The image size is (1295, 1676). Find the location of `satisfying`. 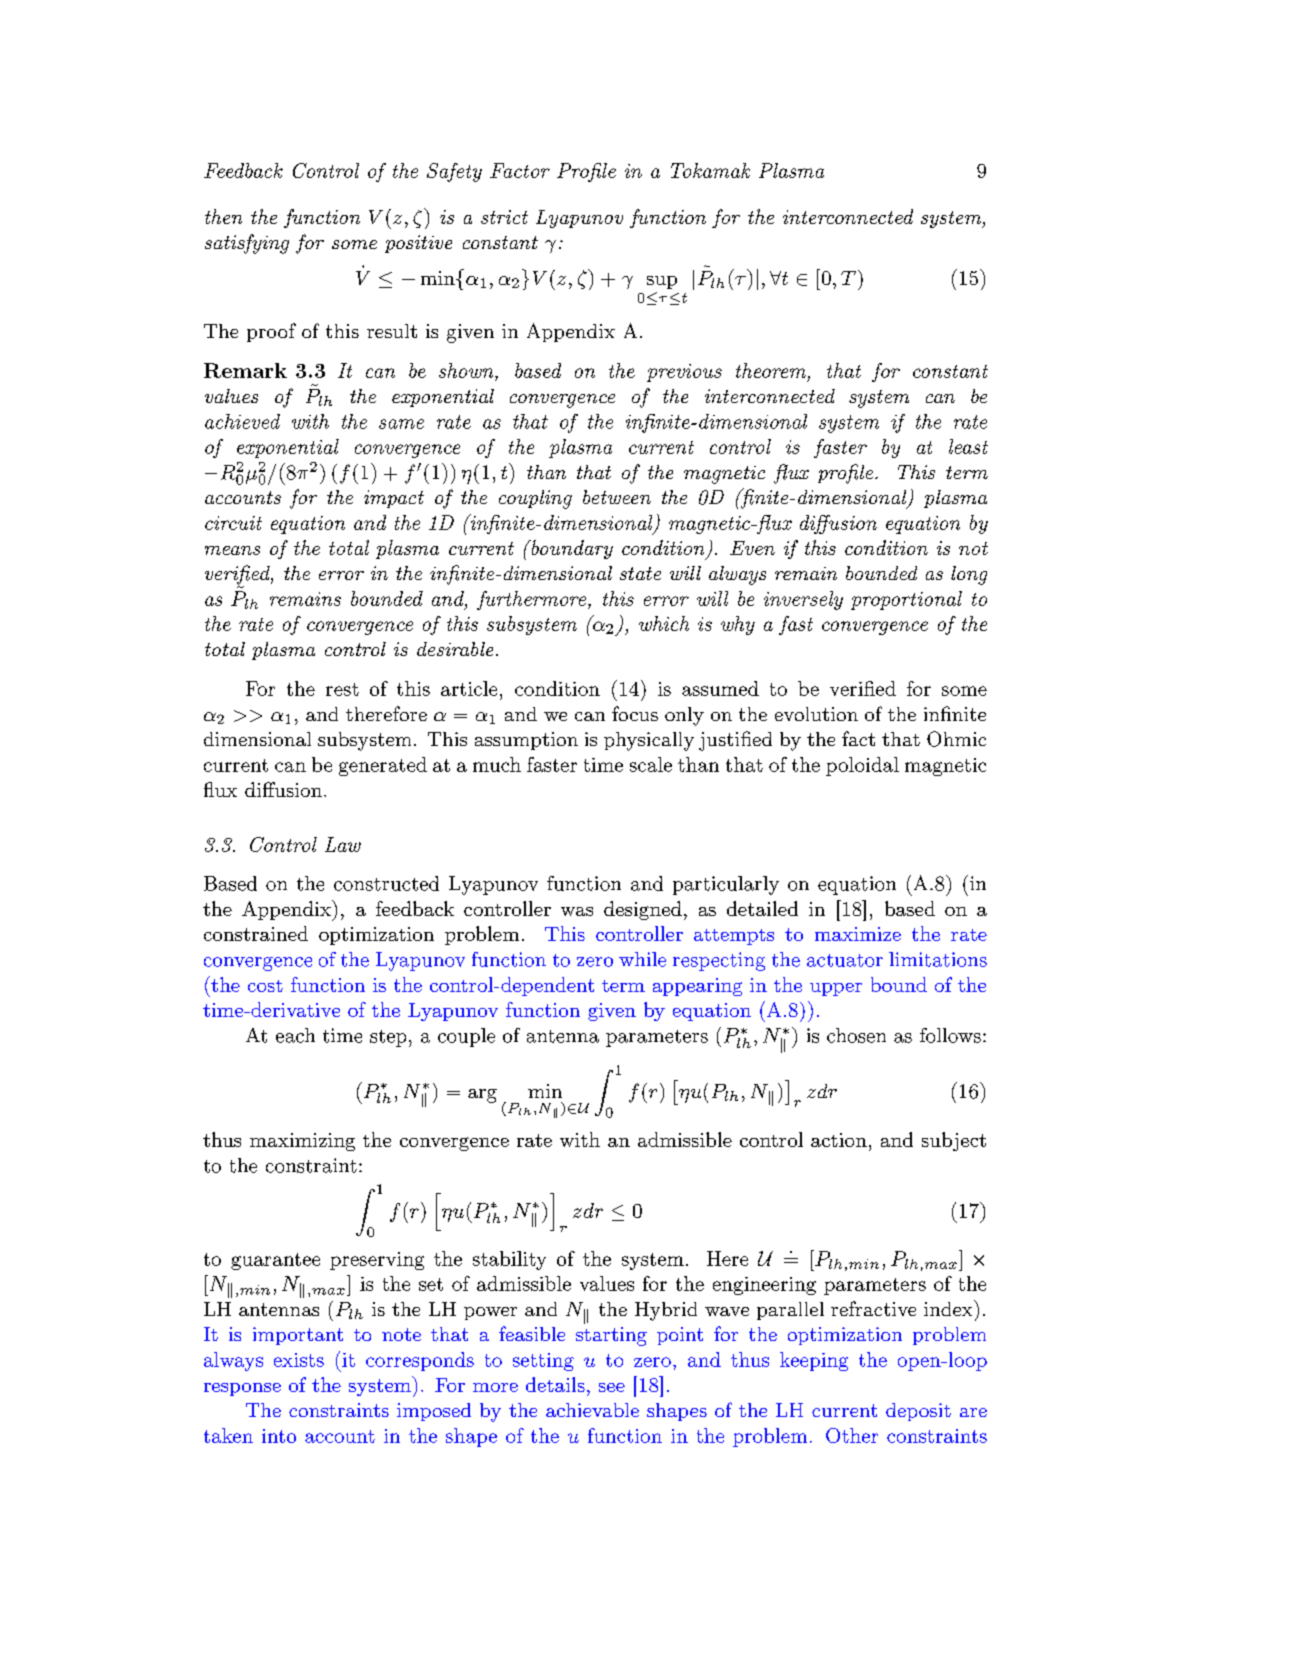

satisfying is located at coordinates (247, 244).
